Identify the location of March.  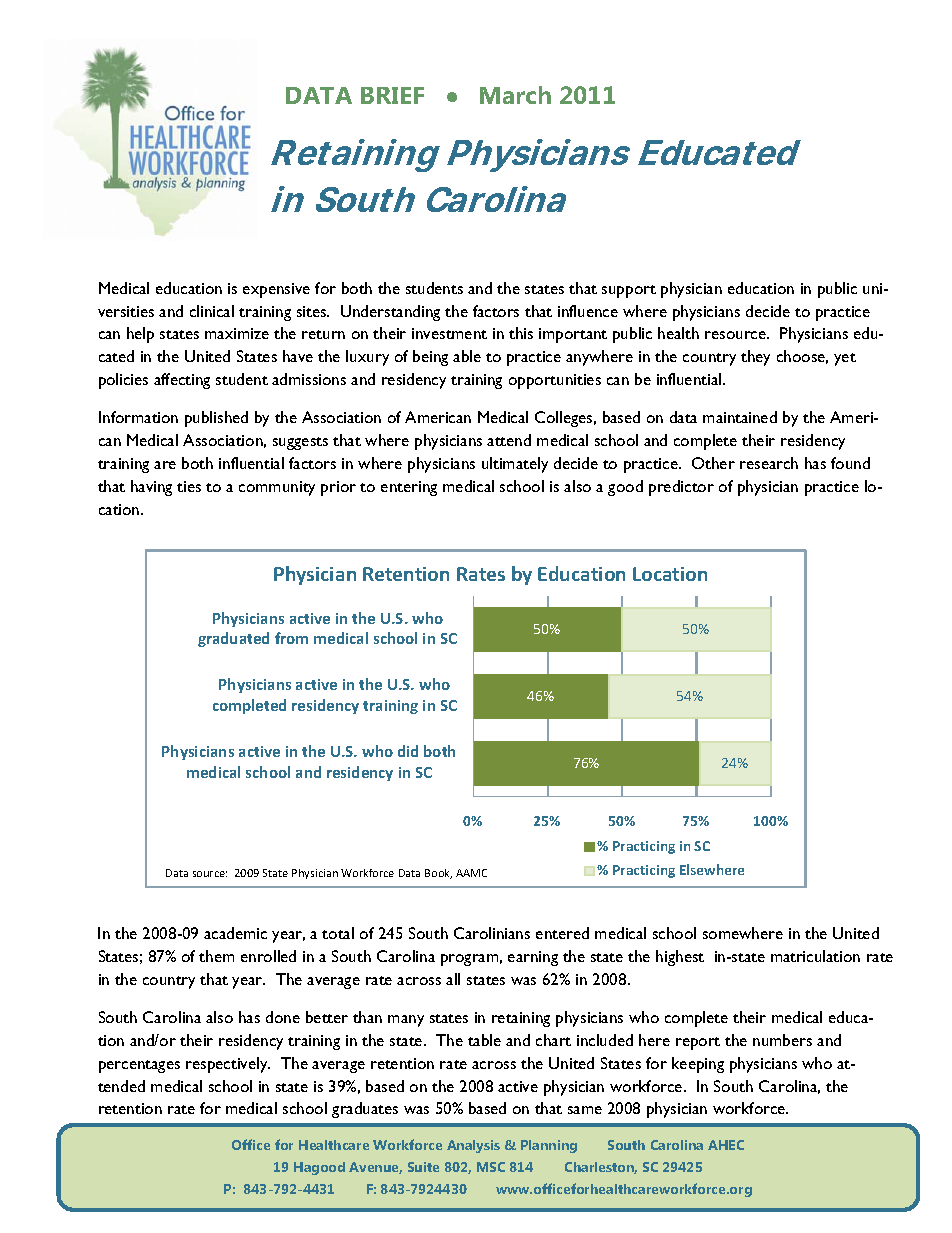
(515, 95).
